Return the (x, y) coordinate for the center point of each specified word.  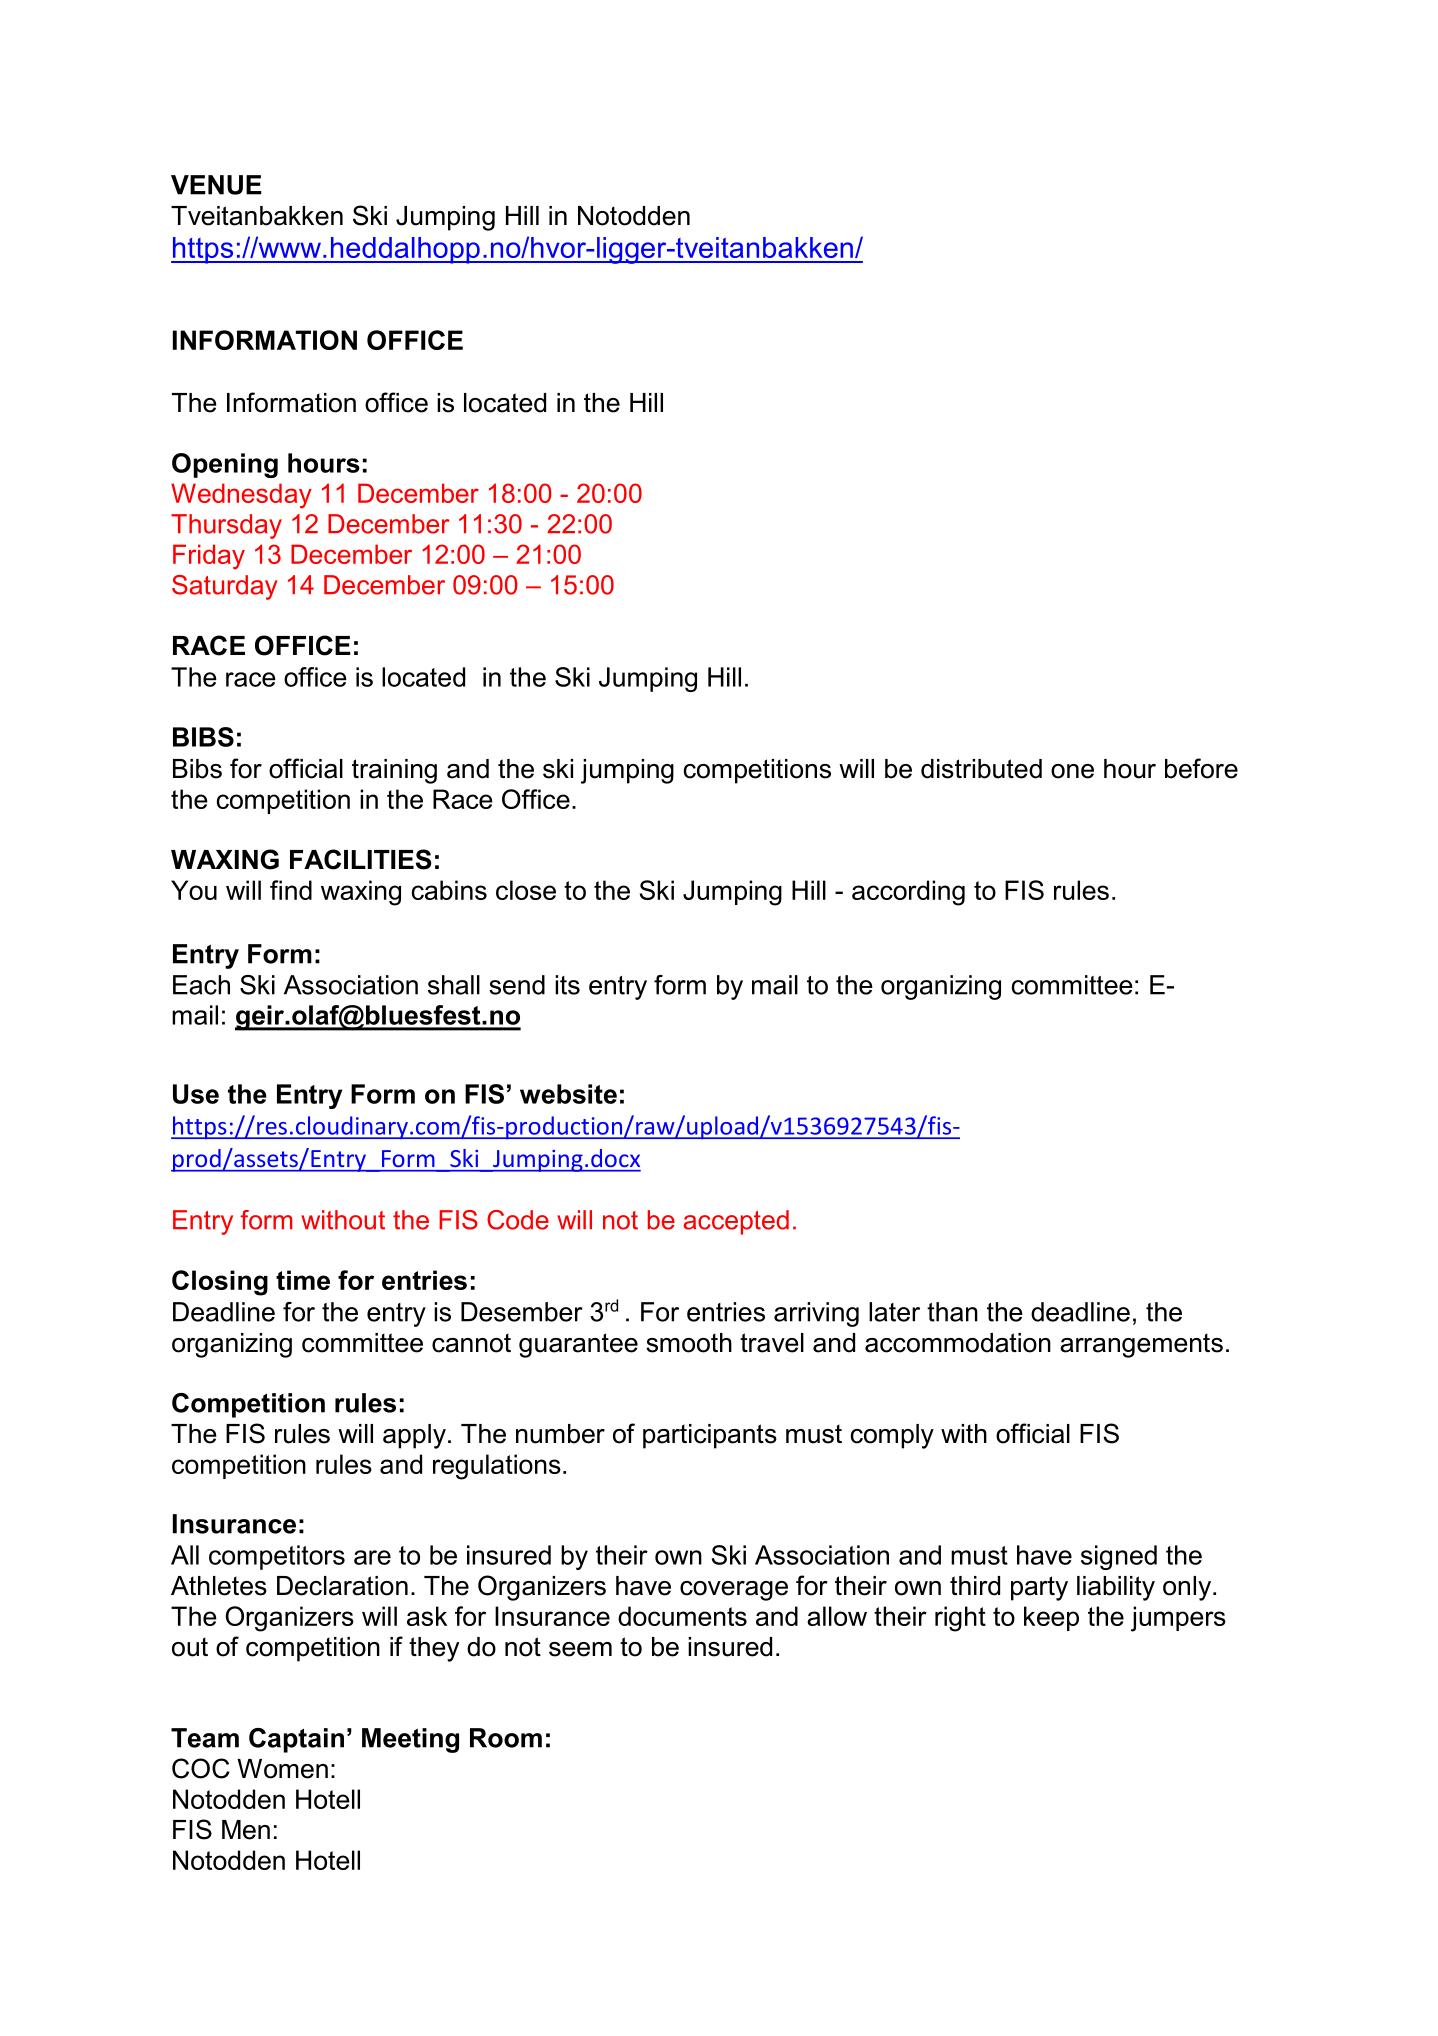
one (1072, 771)
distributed (981, 769)
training (394, 771)
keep (1051, 1618)
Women (282, 1769)
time (303, 1280)
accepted (736, 1222)
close (526, 890)
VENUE (216, 185)
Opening (225, 465)
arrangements (1141, 1345)
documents (682, 1616)
